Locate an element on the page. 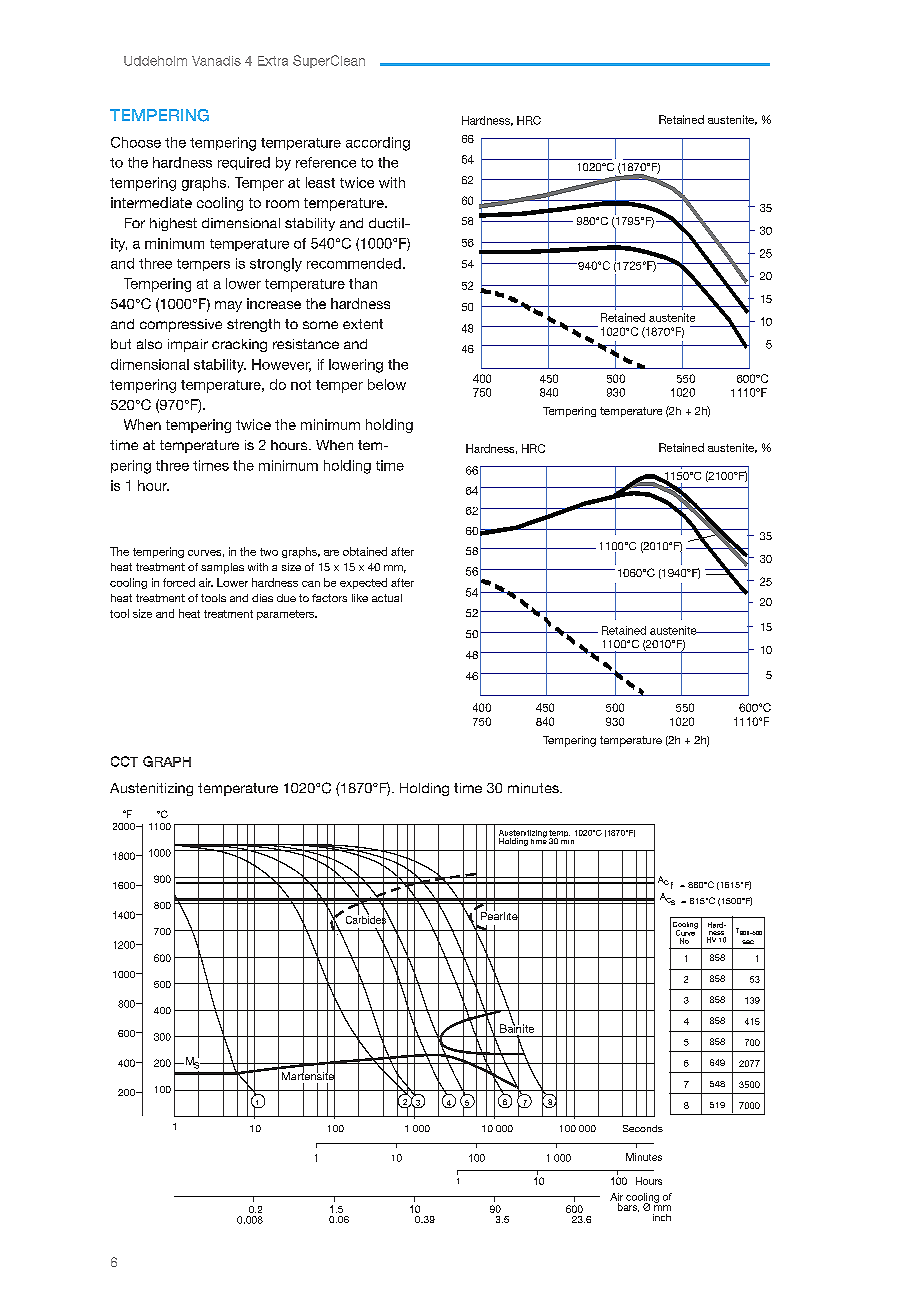 The height and width of the document is (1308, 924). reference is located at coordinates (326, 162).
